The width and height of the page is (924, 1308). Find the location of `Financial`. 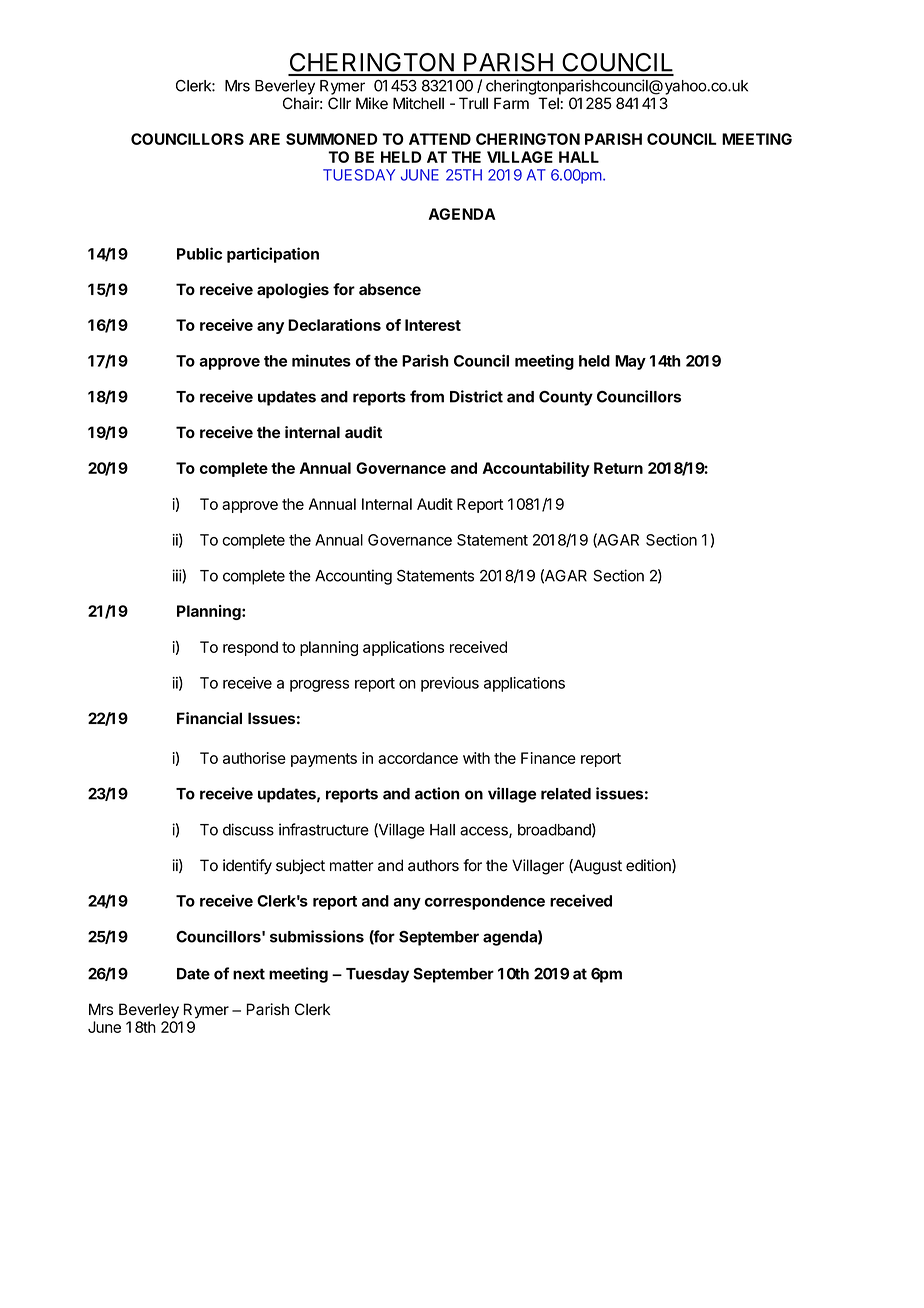

Financial is located at coordinates (209, 718).
